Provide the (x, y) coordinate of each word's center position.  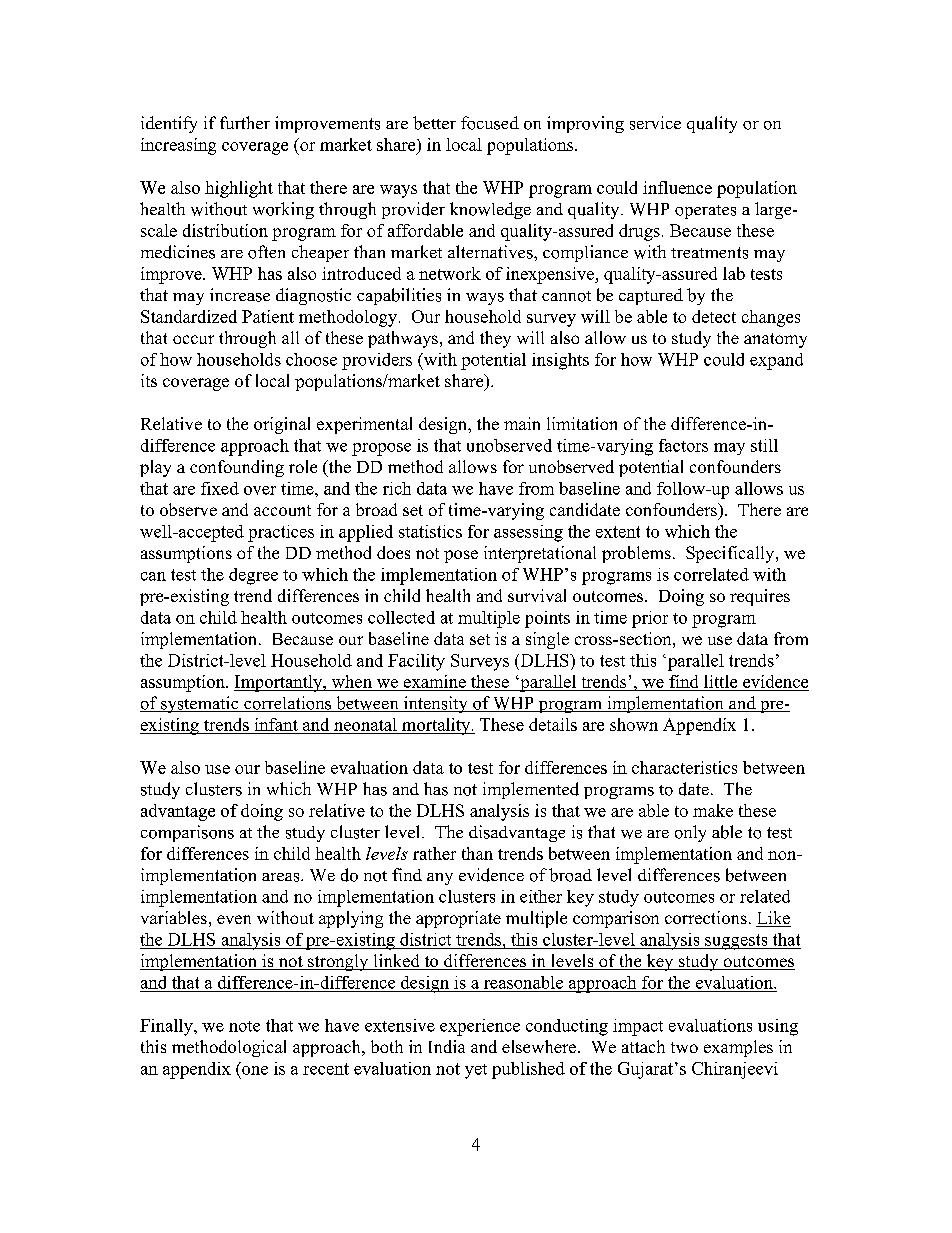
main (522, 423)
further (245, 122)
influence (677, 187)
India (447, 1046)
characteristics (684, 767)
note (244, 1026)
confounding (237, 468)
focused (490, 123)
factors (683, 445)
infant (276, 724)
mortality (436, 726)
